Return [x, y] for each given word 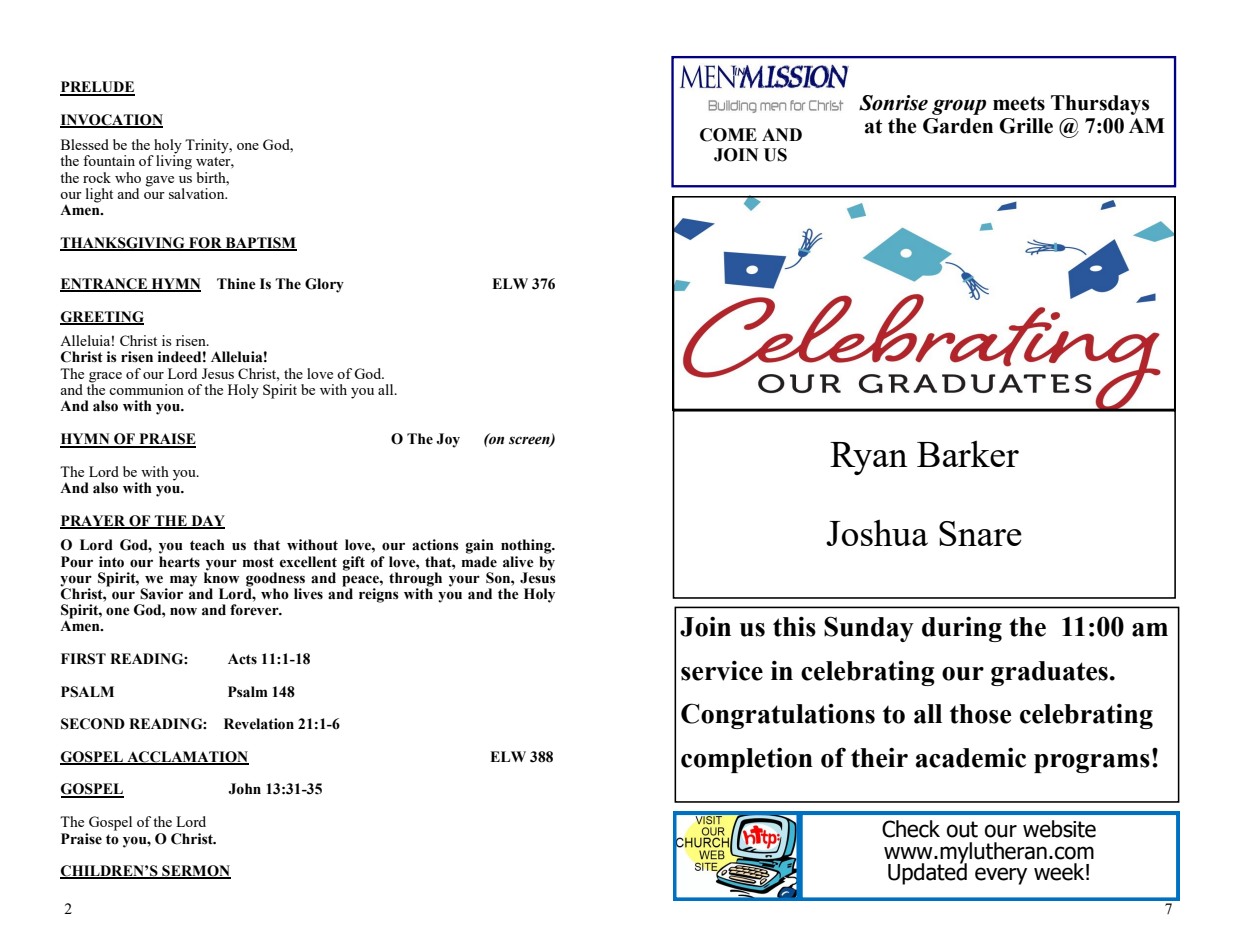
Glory [324, 285]
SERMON [195, 872]
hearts [179, 562]
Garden [958, 126]
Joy [448, 440]
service [722, 670]
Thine [236, 284]
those [980, 714]
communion [146, 389]
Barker [968, 453]
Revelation [259, 724]
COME [728, 135]
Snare [980, 533]
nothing [527, 546]
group [959, 107]
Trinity [208, 146]
